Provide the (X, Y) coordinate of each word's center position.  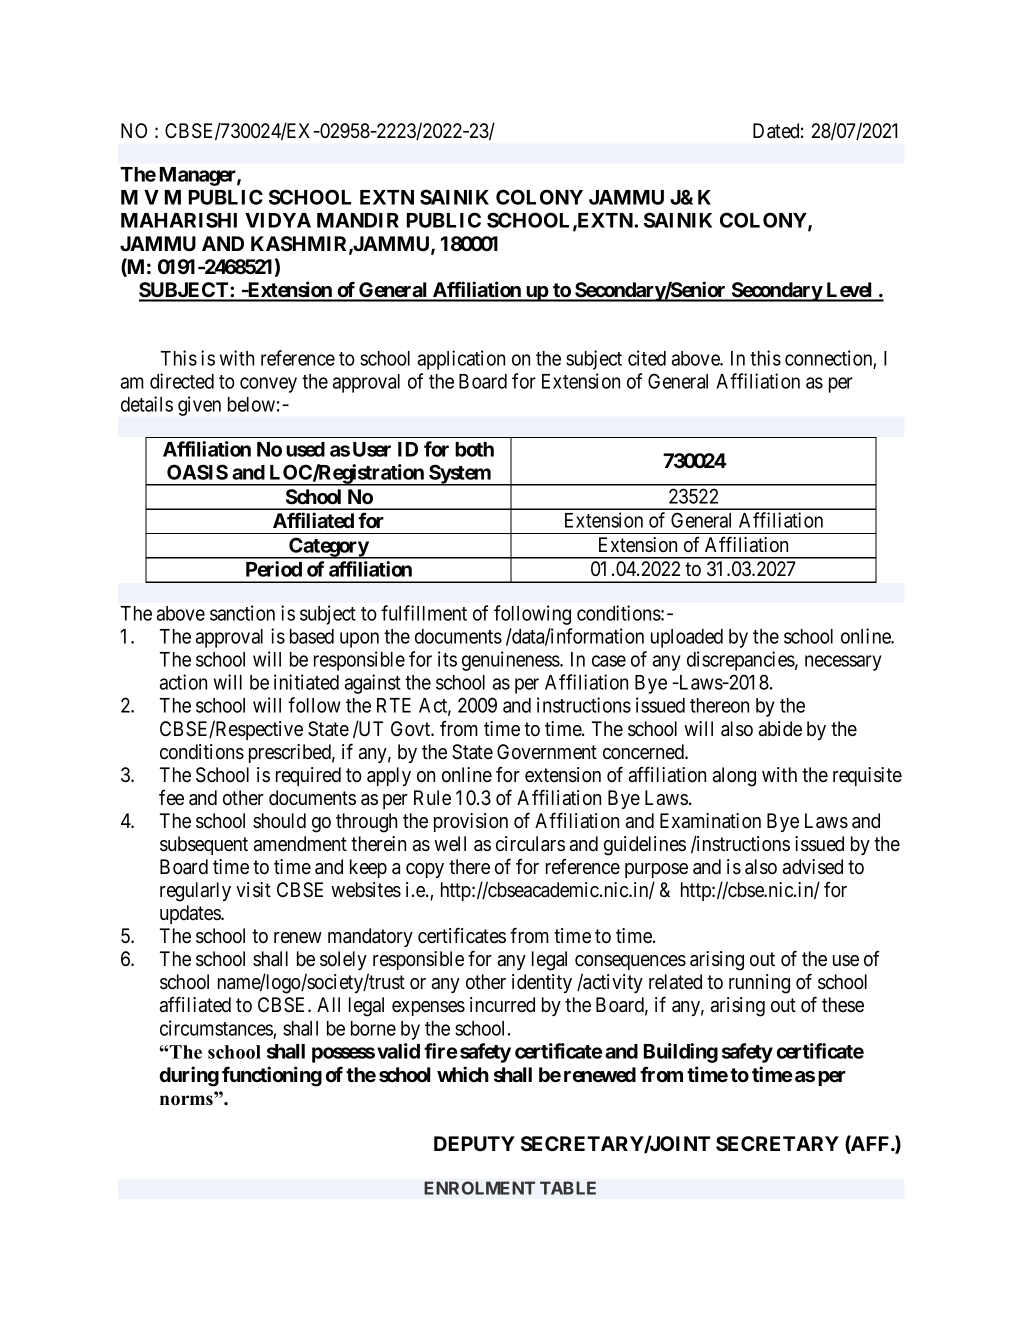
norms (187, 1099)
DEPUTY (474, 1143)
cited (647, 358)
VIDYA (278, 220)
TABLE (568, 1188)
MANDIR (358, 220)
